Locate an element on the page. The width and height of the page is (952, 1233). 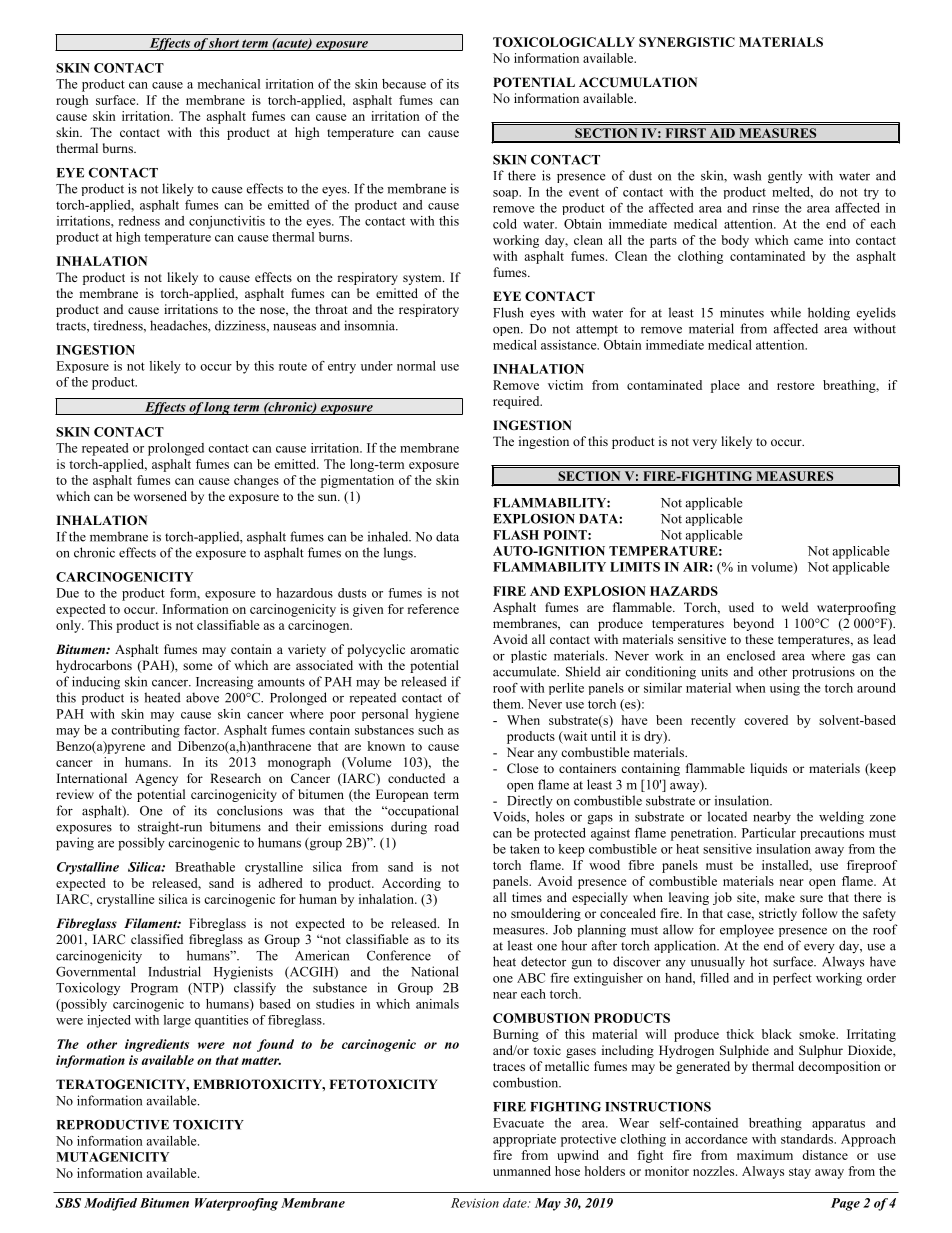
restore is located at coordinates (796, 386).
